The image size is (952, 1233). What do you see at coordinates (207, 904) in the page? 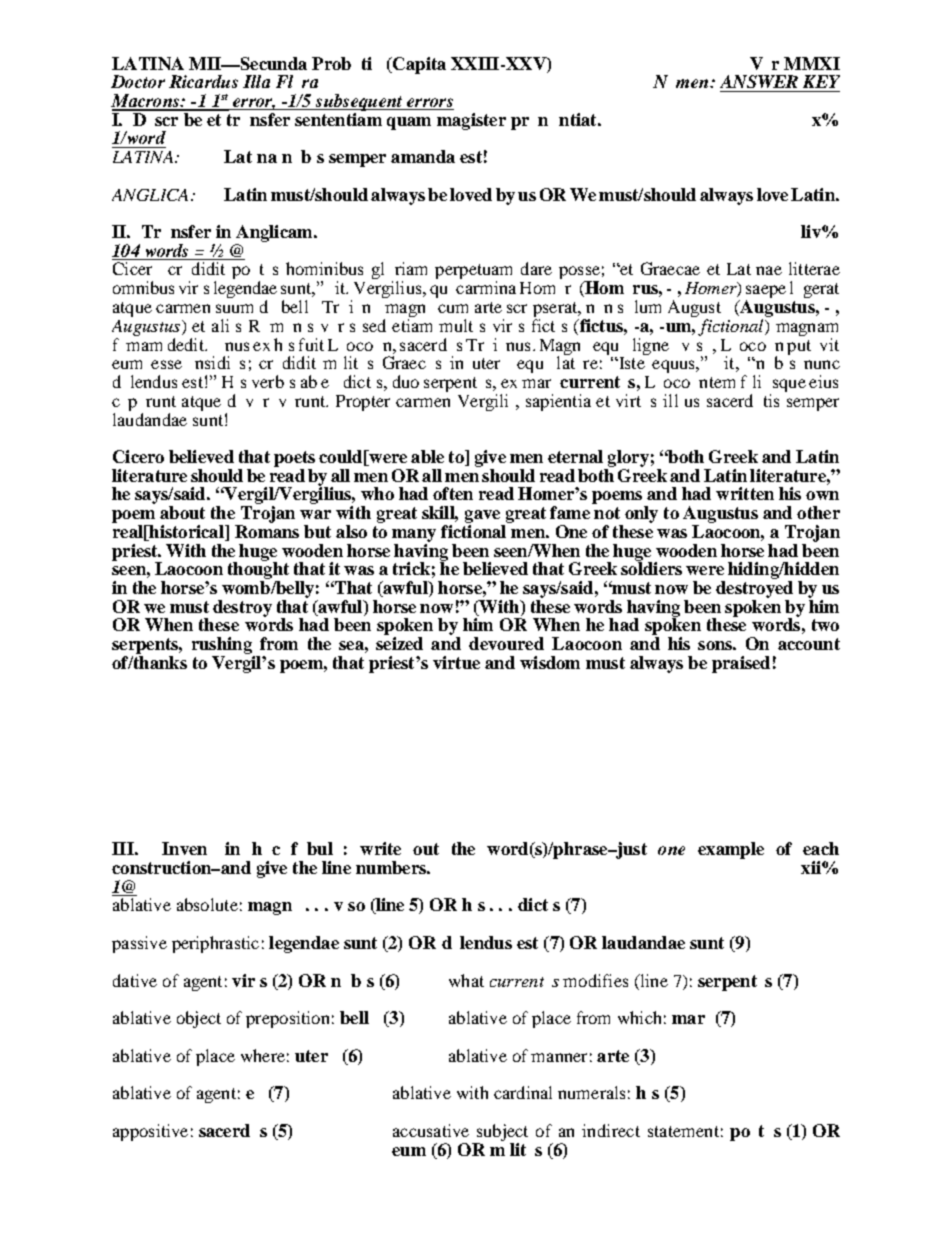
I see `absolute` at bounding box center [207, 904].
